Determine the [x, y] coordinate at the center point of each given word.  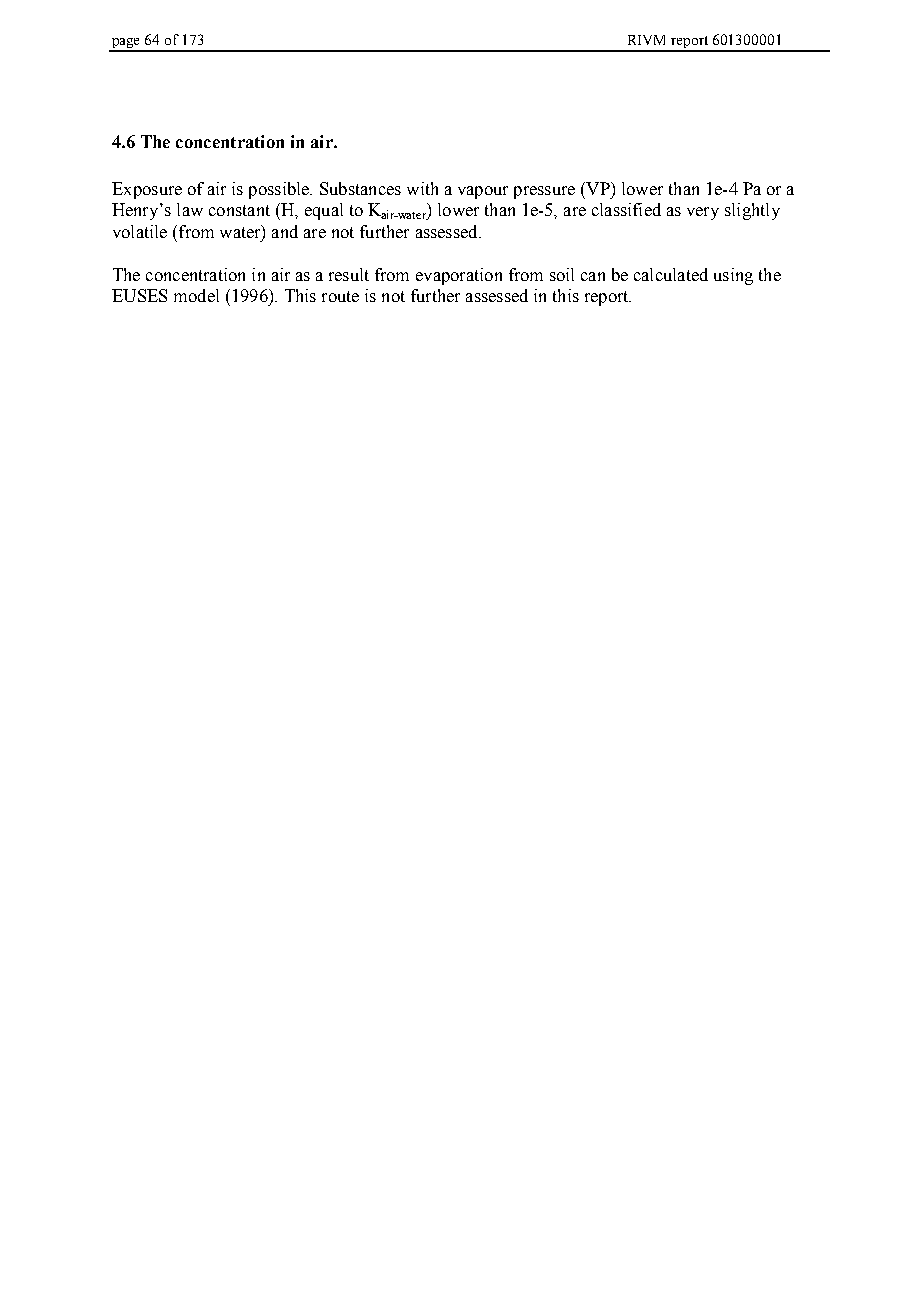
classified [626, 209]
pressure [544, 192]
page [126, 44]
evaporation [459, 276]
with [422, 188]
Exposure [147, 190]
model [196, 295]
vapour [483, 192]
